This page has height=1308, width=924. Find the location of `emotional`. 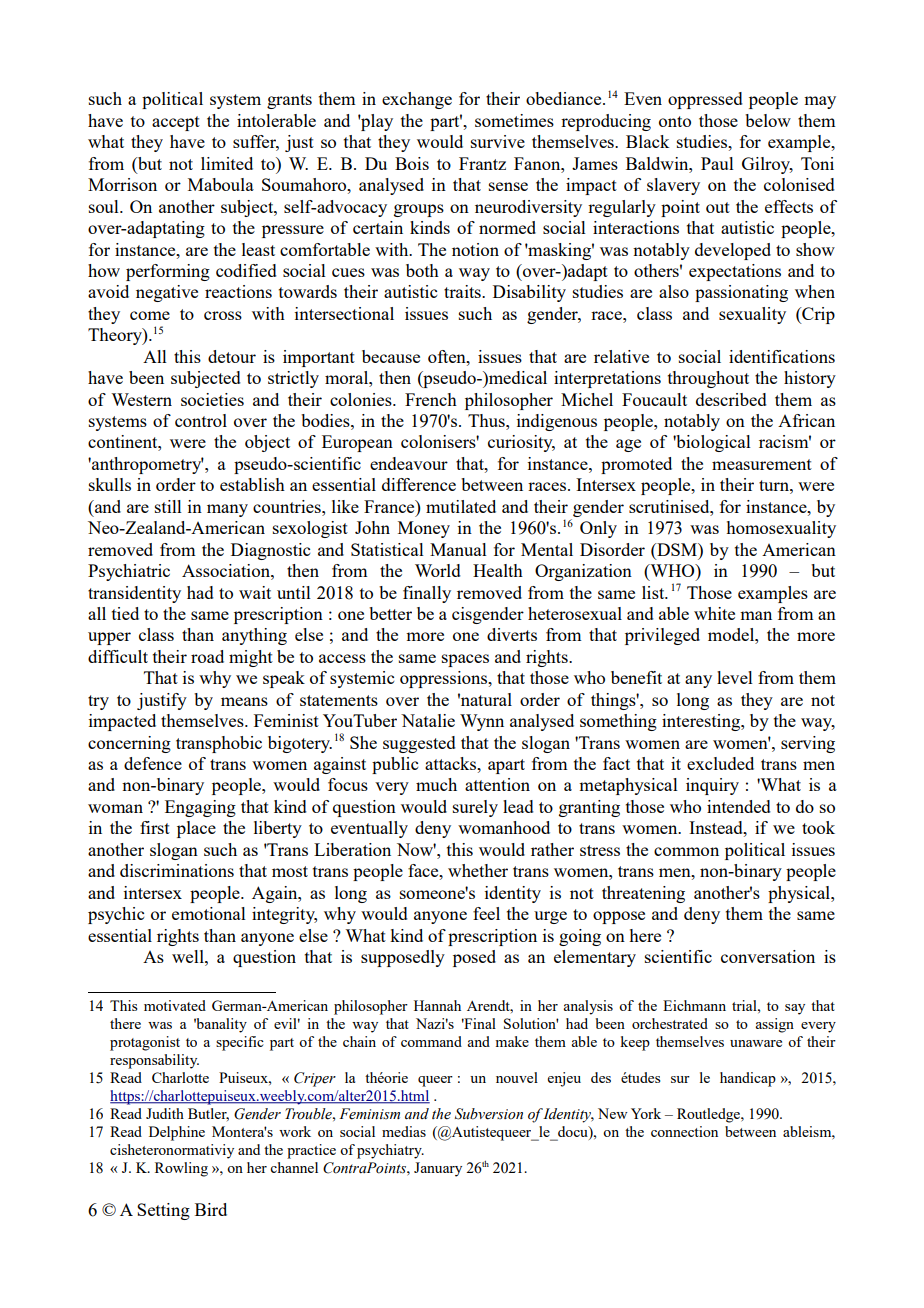

emotional is located at coordinates (209, 913).
